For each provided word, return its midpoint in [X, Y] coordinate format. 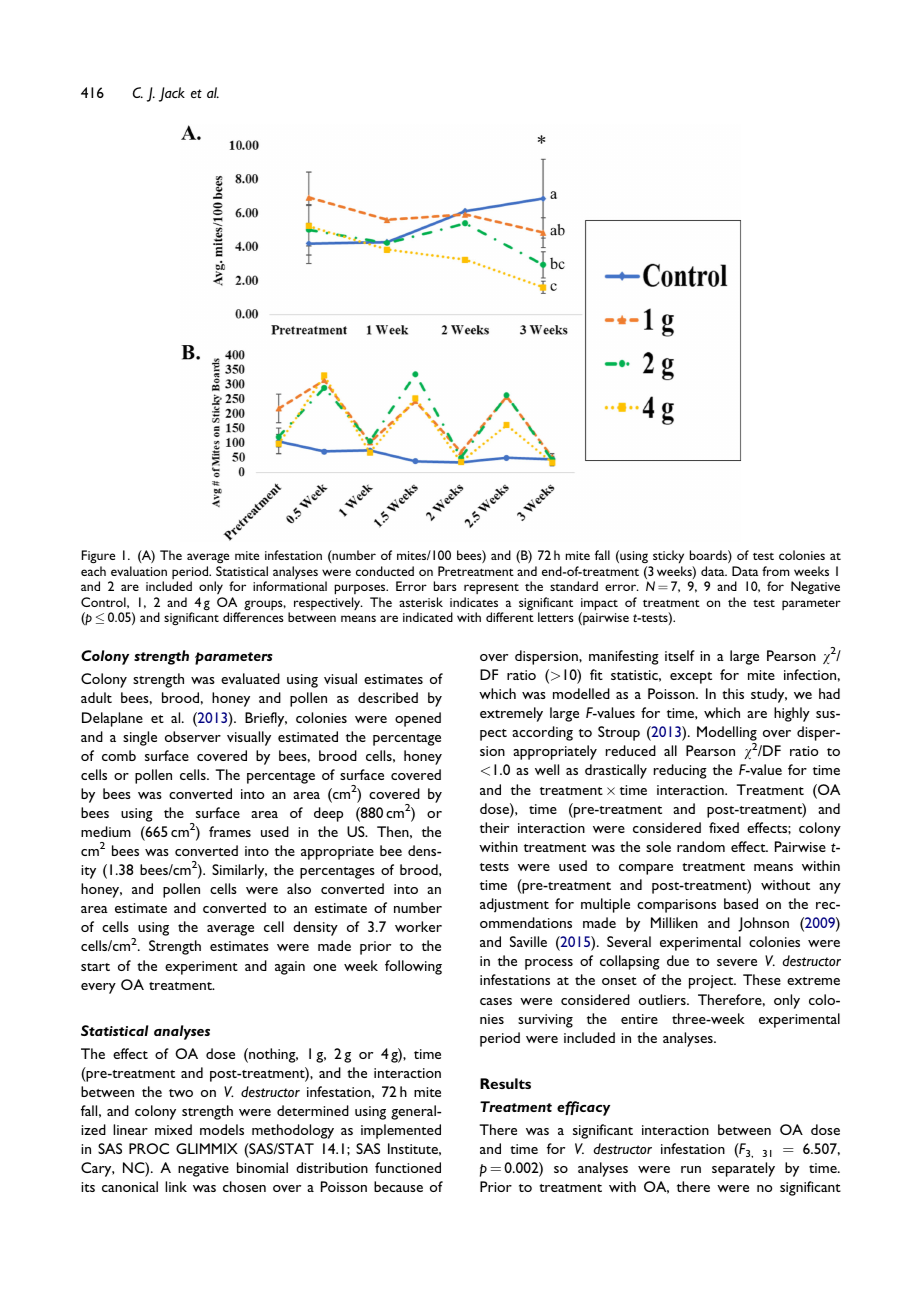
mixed [173, 1129]
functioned [408, 1167]
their [494, 827]
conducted [385, 571]
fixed [724, 827]
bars [445, 586]
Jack [172, 94]
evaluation [139, 571]
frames [230, 831]
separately [743, 1169]
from [776, 571]
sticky [668, 557]
